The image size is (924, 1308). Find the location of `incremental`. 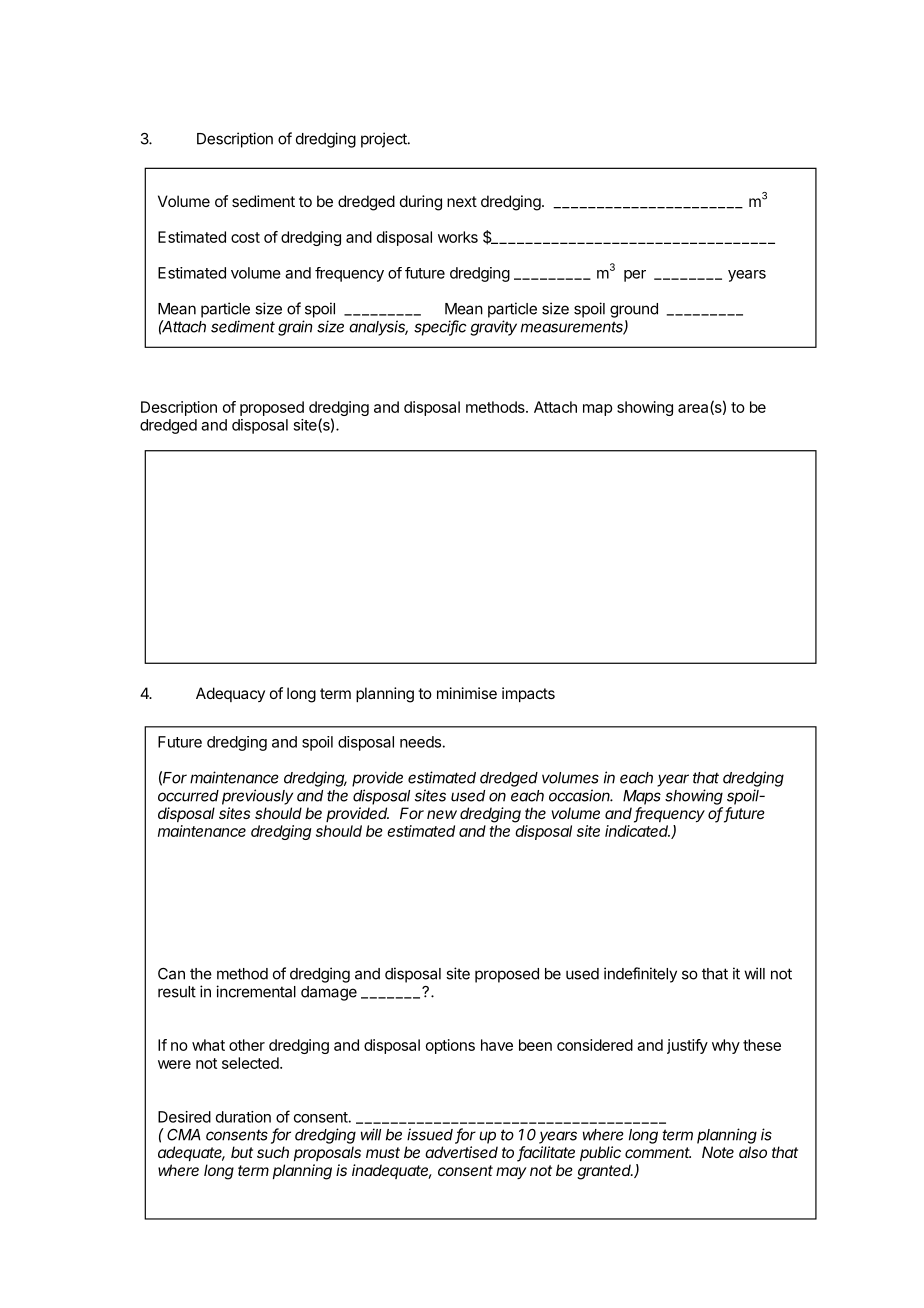

incremental is located at coordinates (256, 991).
